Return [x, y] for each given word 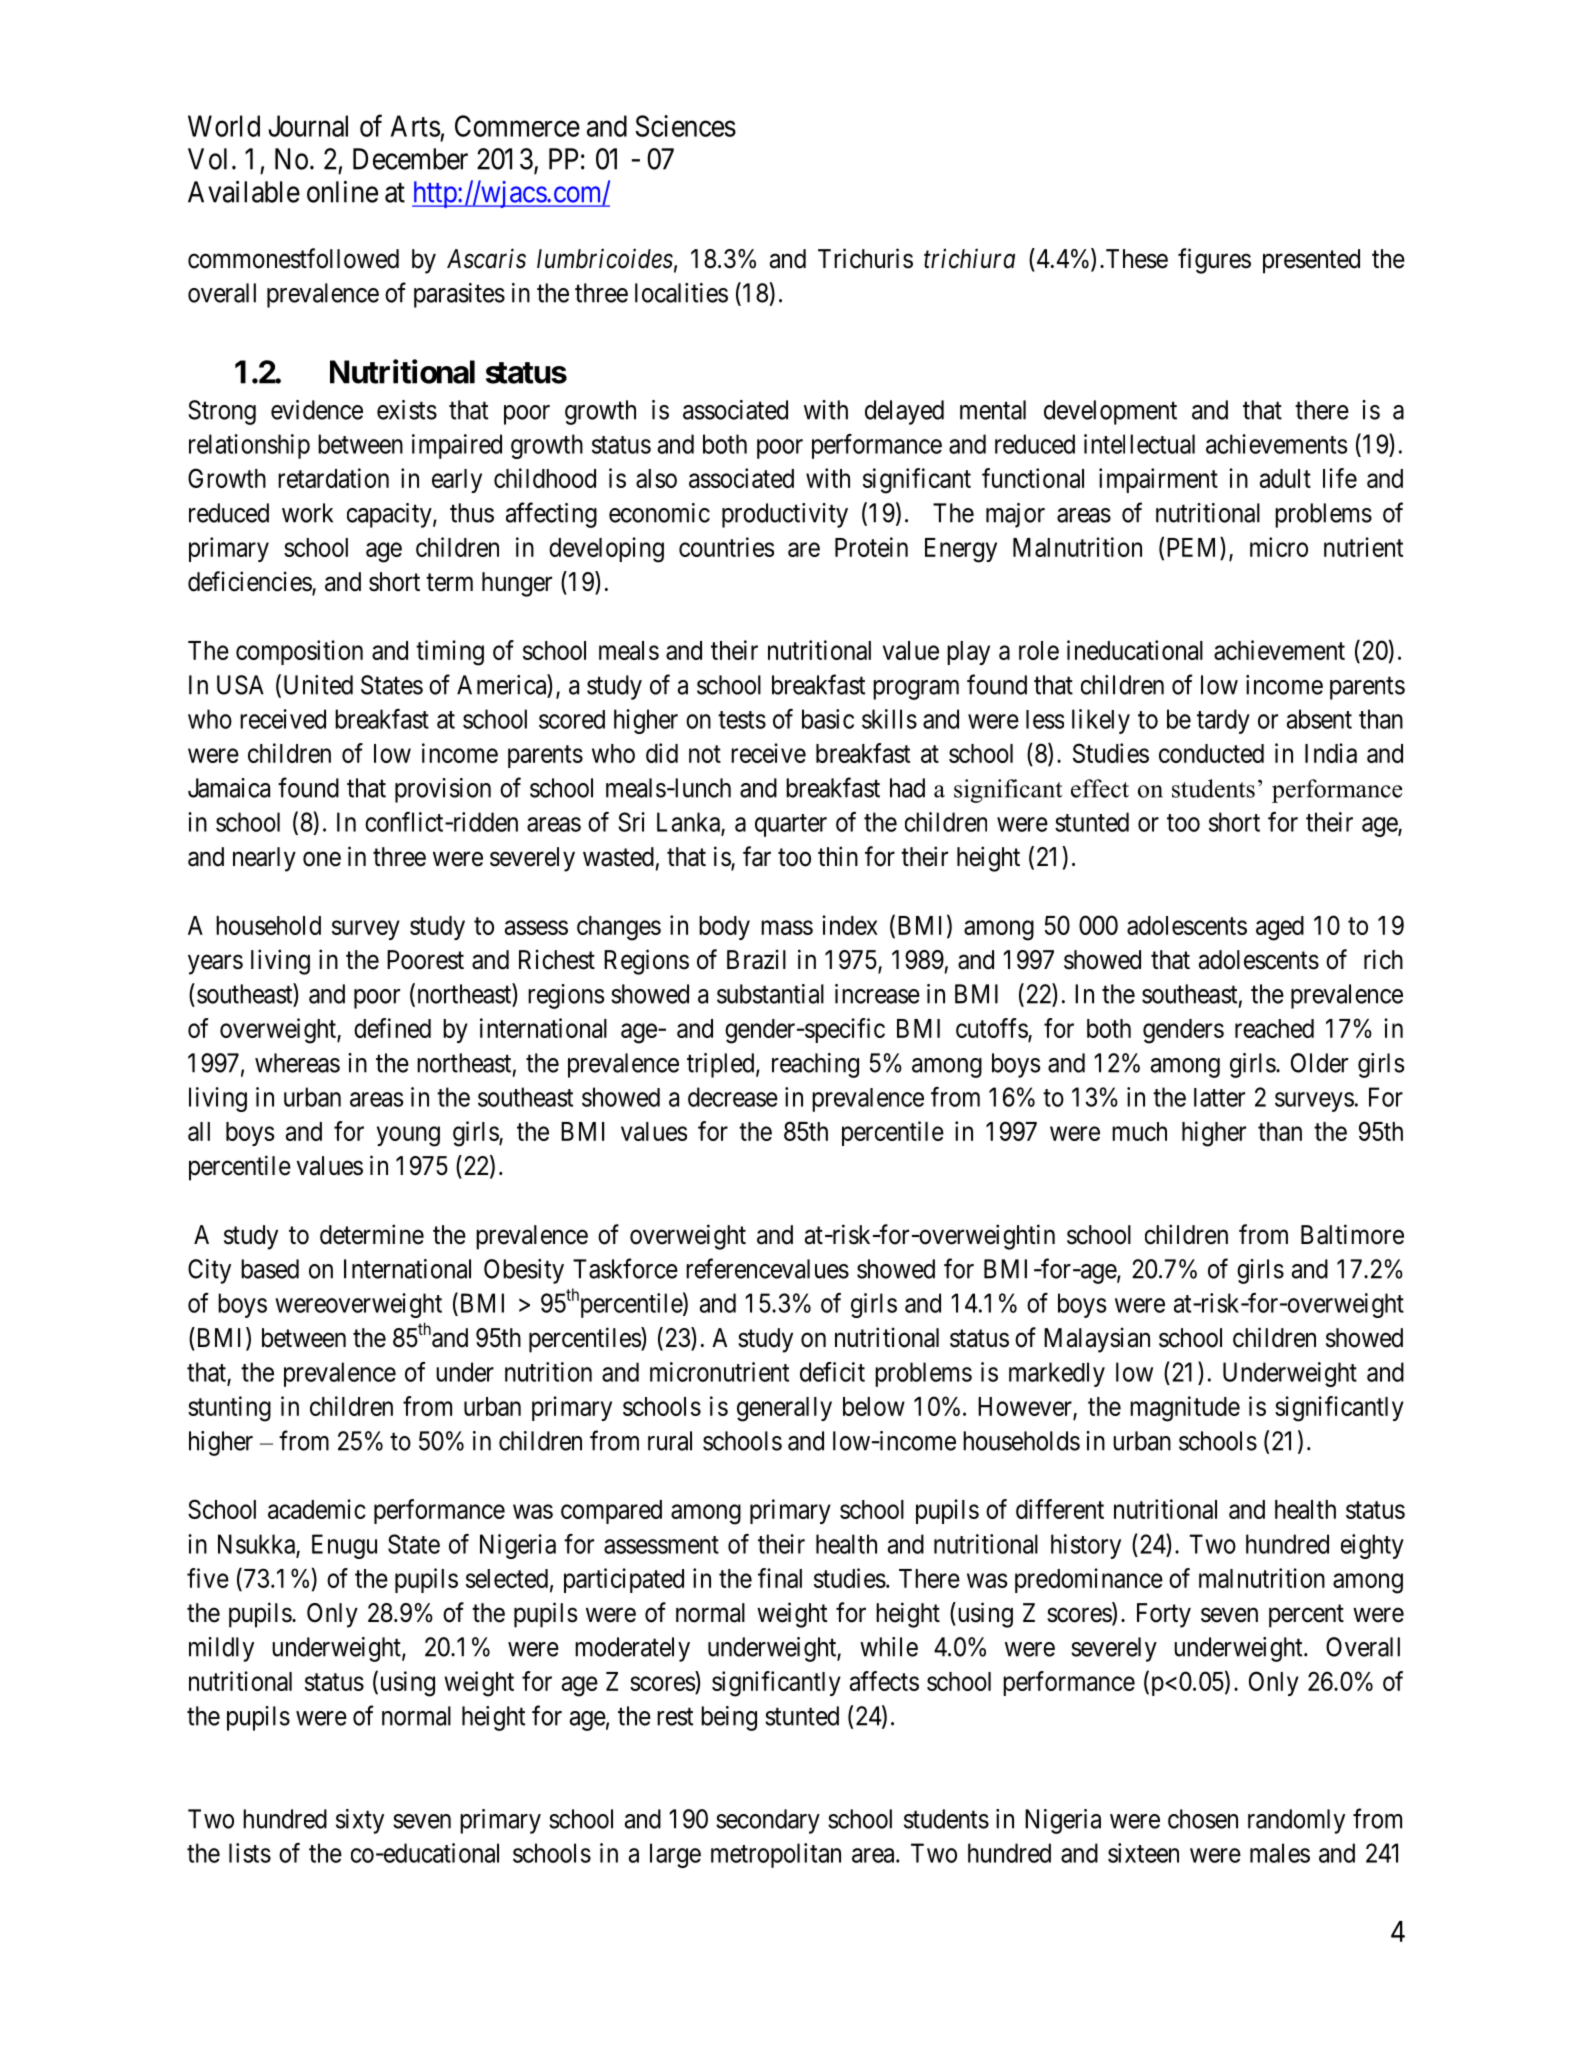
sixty [360, 1821]
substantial [770, 994]
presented [1311, 261]
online [342, 192]
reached [1274, 1028]
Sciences [686, 126]
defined [392, 1028]
